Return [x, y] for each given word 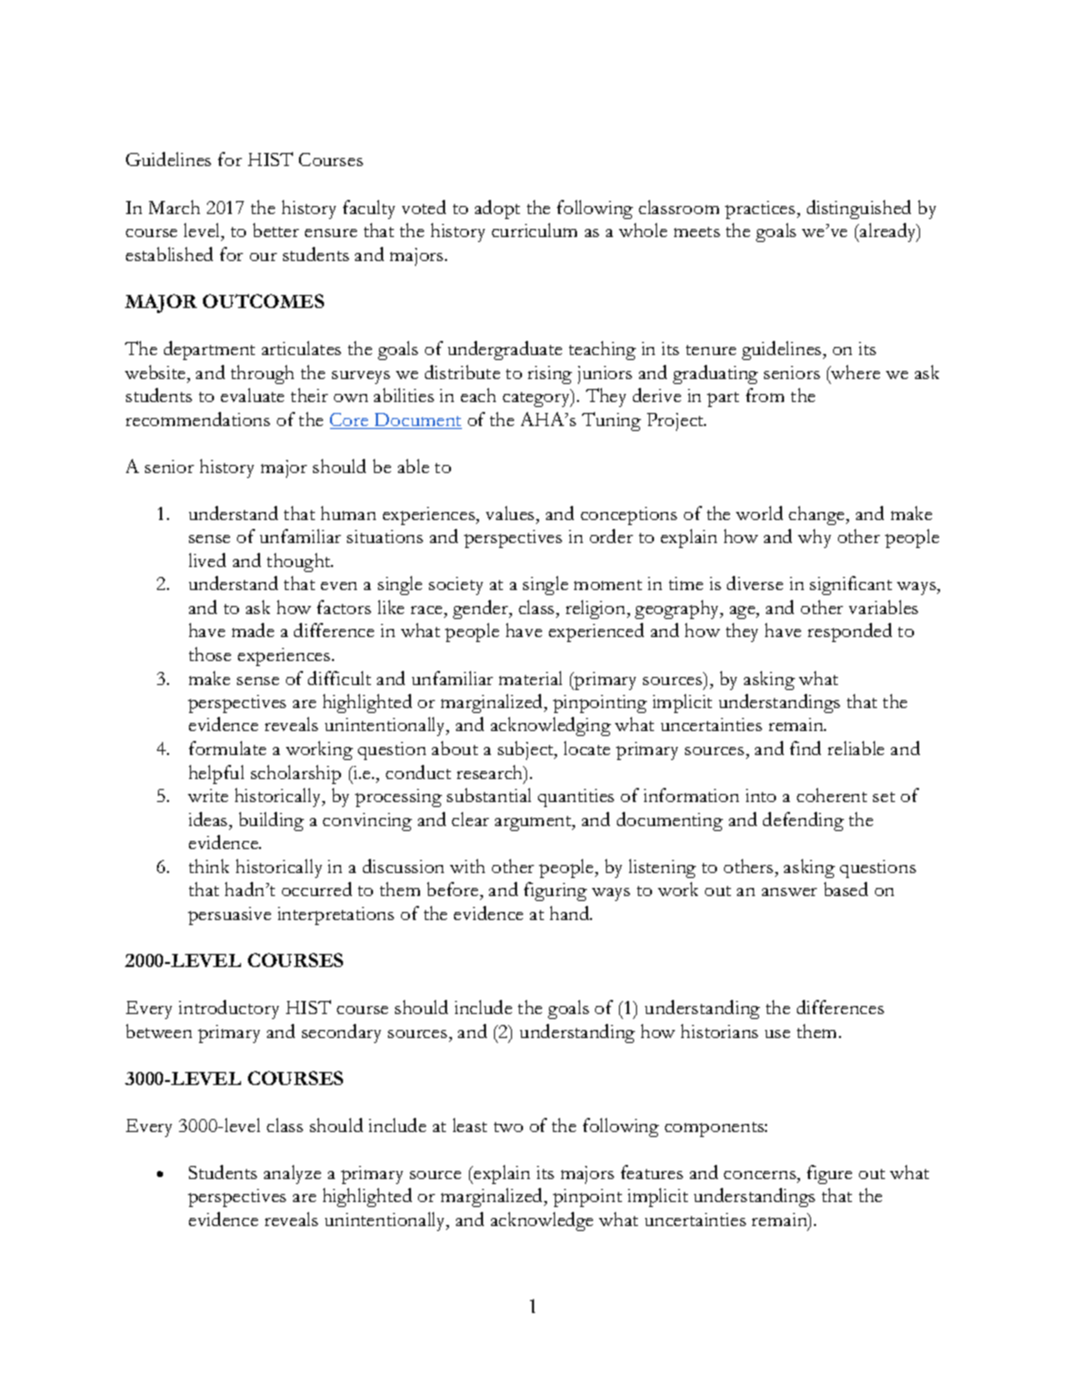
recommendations [198, 419]
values [511, 513]
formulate [227, 748]
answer [789, 892]
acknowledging [551, 726]
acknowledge [542, 1221]
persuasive [229, 916]
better [276, 230]
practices [761, 210]
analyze [292, 1174]
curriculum [534, 230]
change [818, 515]
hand [571, 913]
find [805, 748]
